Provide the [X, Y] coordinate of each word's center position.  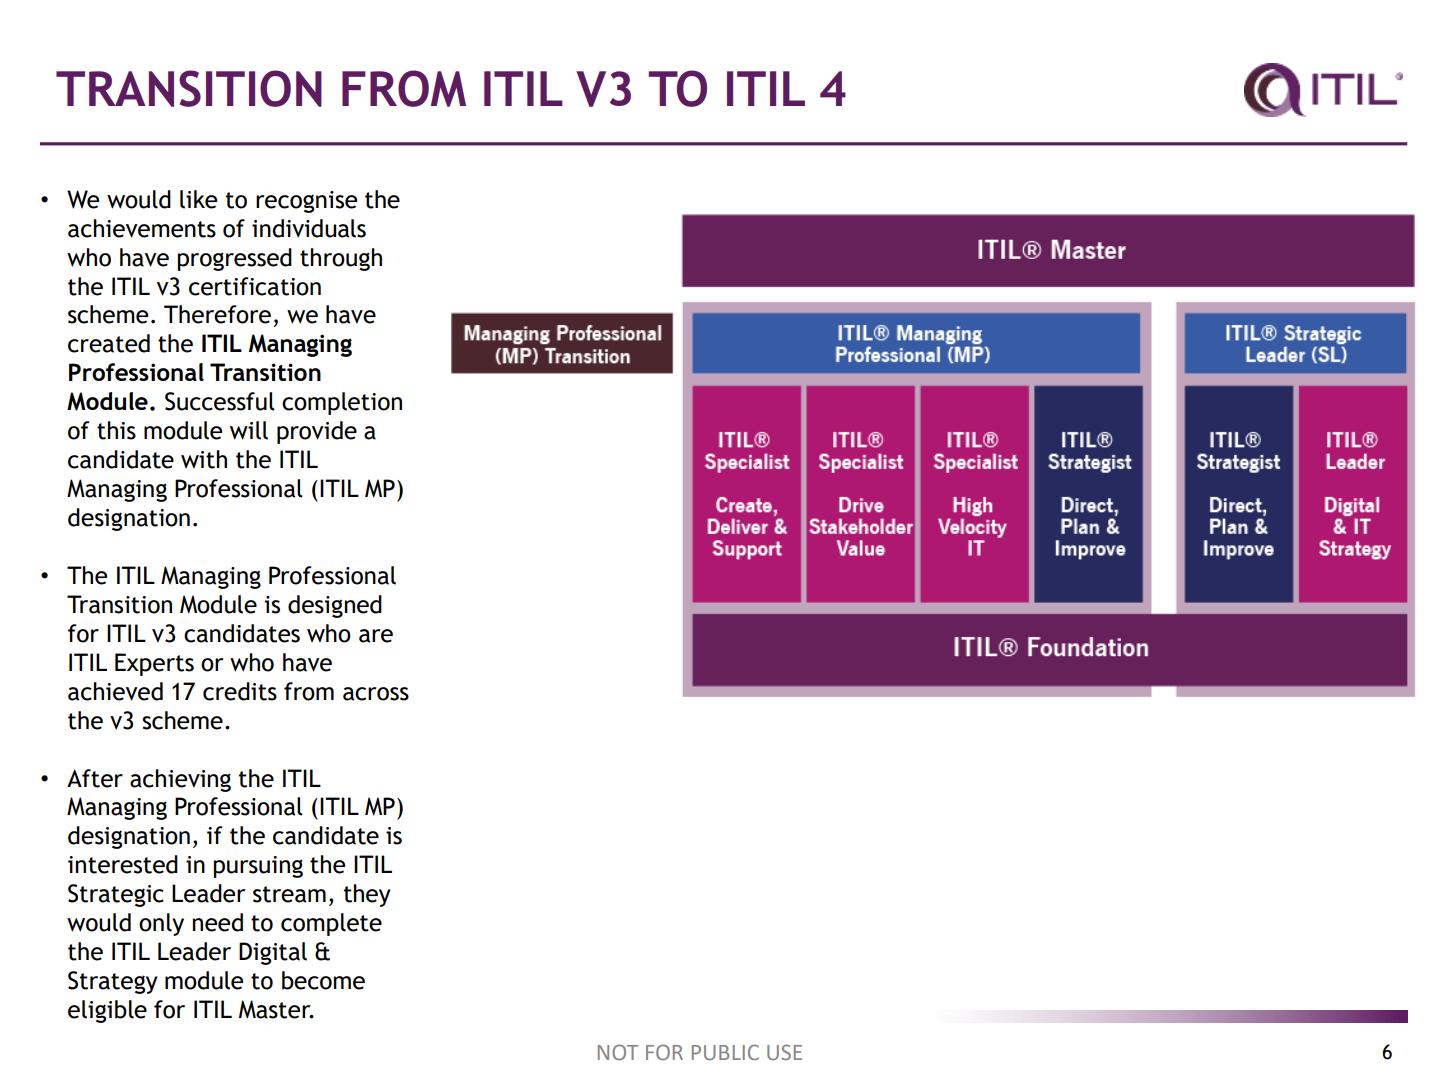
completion [342, 403]
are [376, 636]
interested [123, 864]
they [367, 895]
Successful [220, 401]
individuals [309, 228]
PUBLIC [725, 1052]
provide [317, 432]
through [341, 259]
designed [335, 606]
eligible [107, 1011]
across [376, 694]
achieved [115, 691]
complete [331, 924]
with [204, 459]
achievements [142, 228]
